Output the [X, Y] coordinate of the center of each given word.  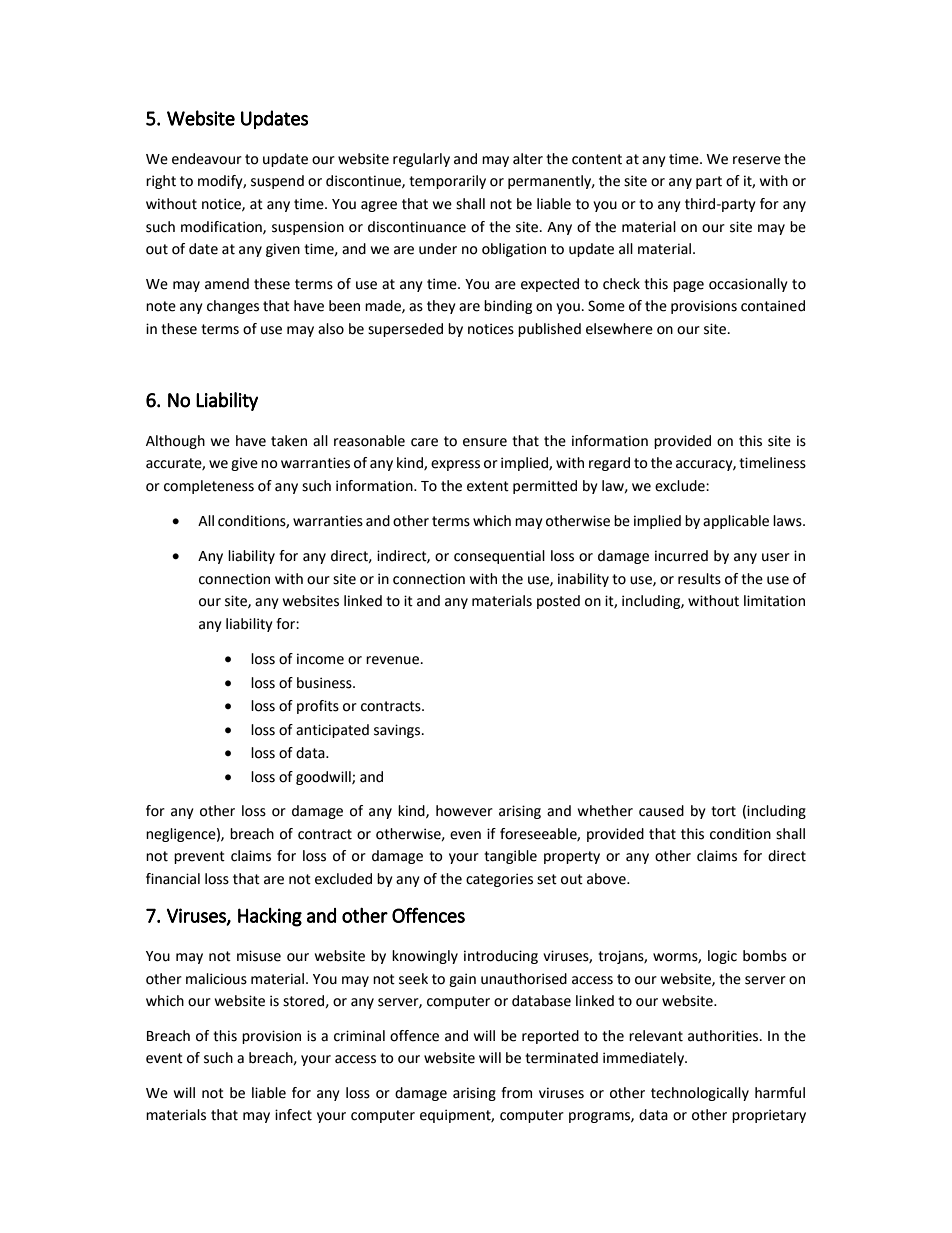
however [464, 811]
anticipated [332, 731]
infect [293, 1115]
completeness [209, 487]
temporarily [447, 182]
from [516, 1093]
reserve [757, 160]
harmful [780, 1093]
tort [723, 811]
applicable [736, 522]
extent [488, 486]
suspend [277, 182]
